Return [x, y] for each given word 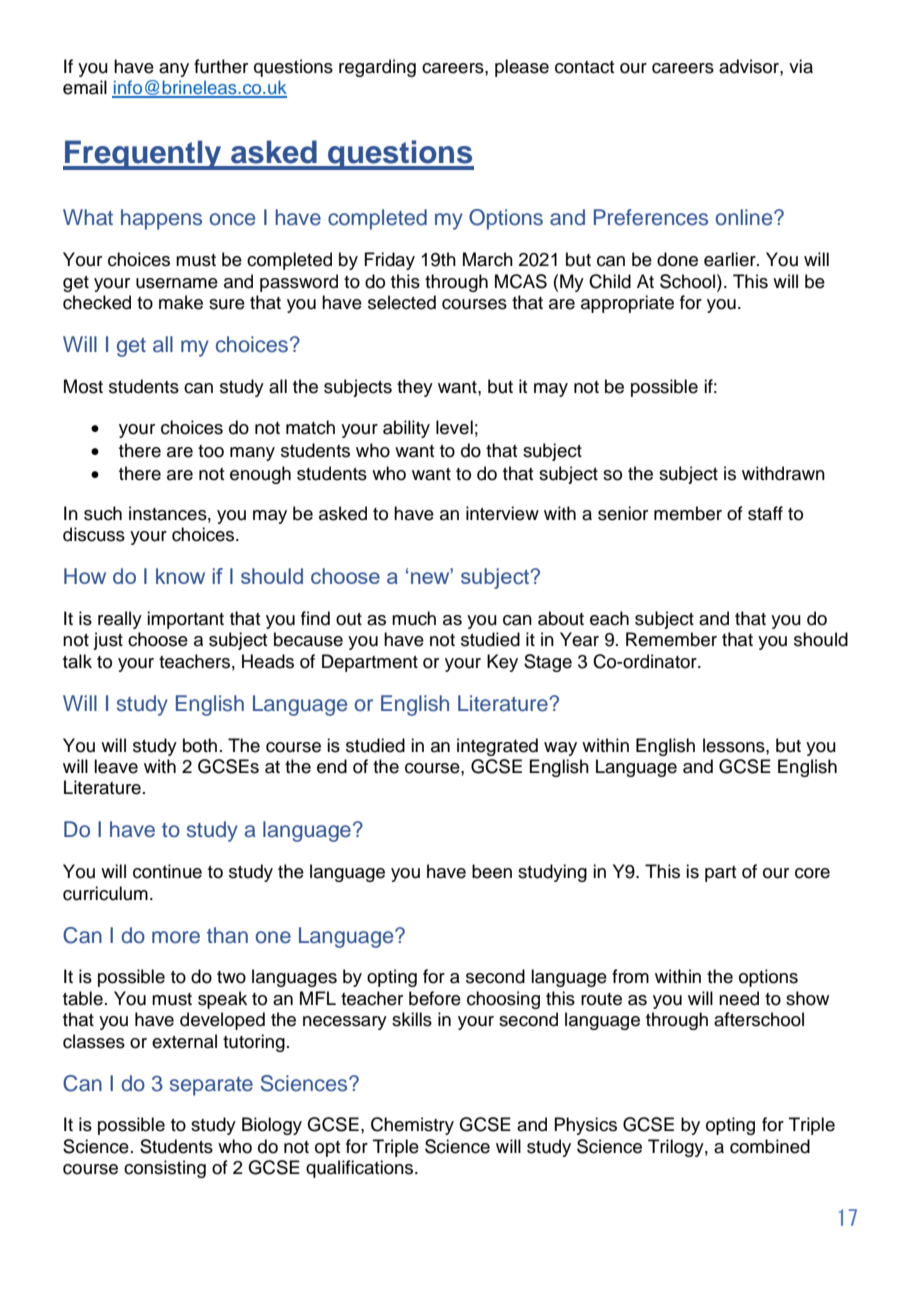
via [801, 66]
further [221, 66]
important [185, 620]
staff [765, 513]
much [414, 618]
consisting [165, 1169]
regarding [377, 68]
